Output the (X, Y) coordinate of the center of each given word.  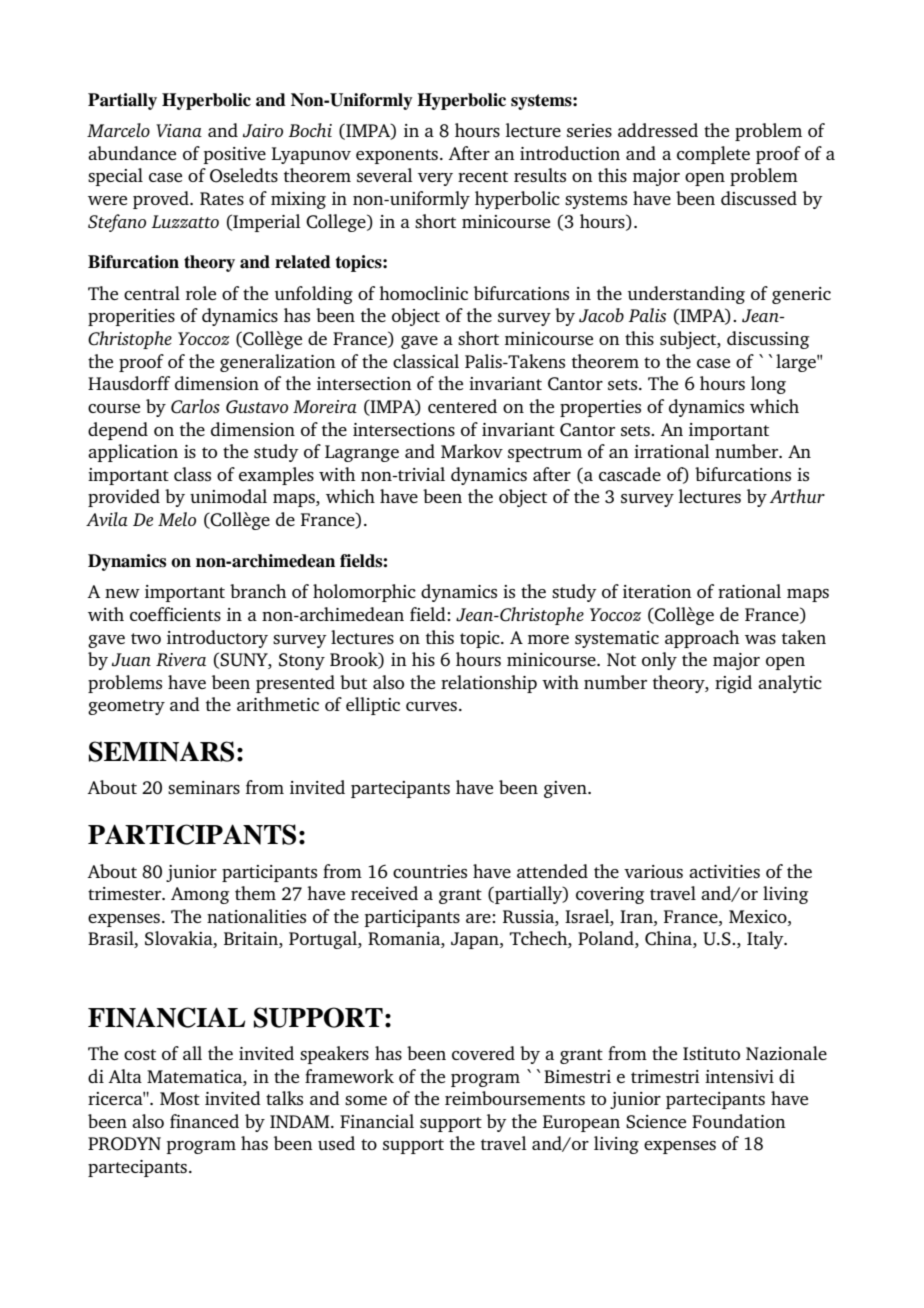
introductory (217, 639)
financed (204, 1121)
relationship (489, 684)
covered (483, 1053)
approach (702, 639)
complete (713, 155)
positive (234, 155)
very (435, 179)
